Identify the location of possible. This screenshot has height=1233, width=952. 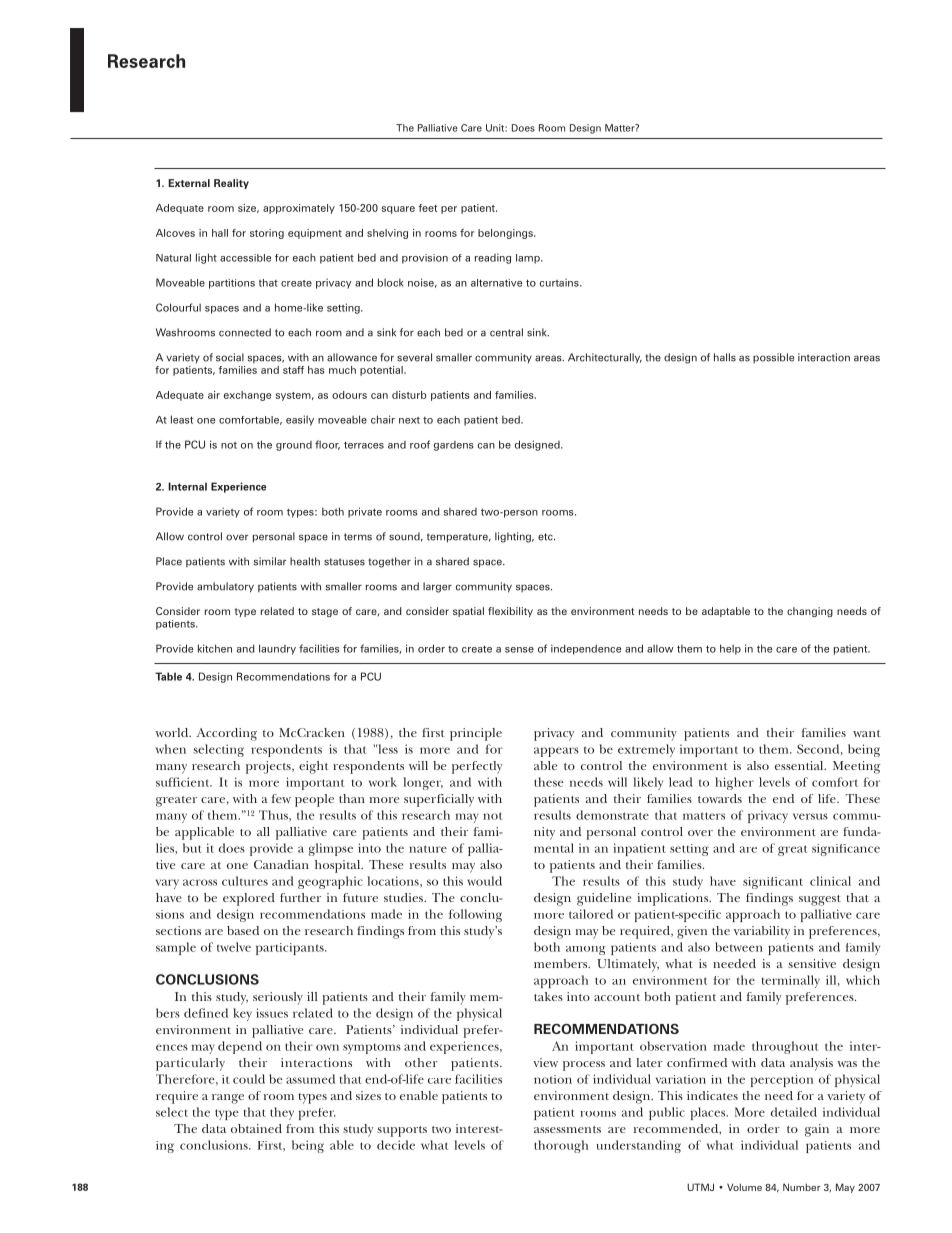
(773, 358).
